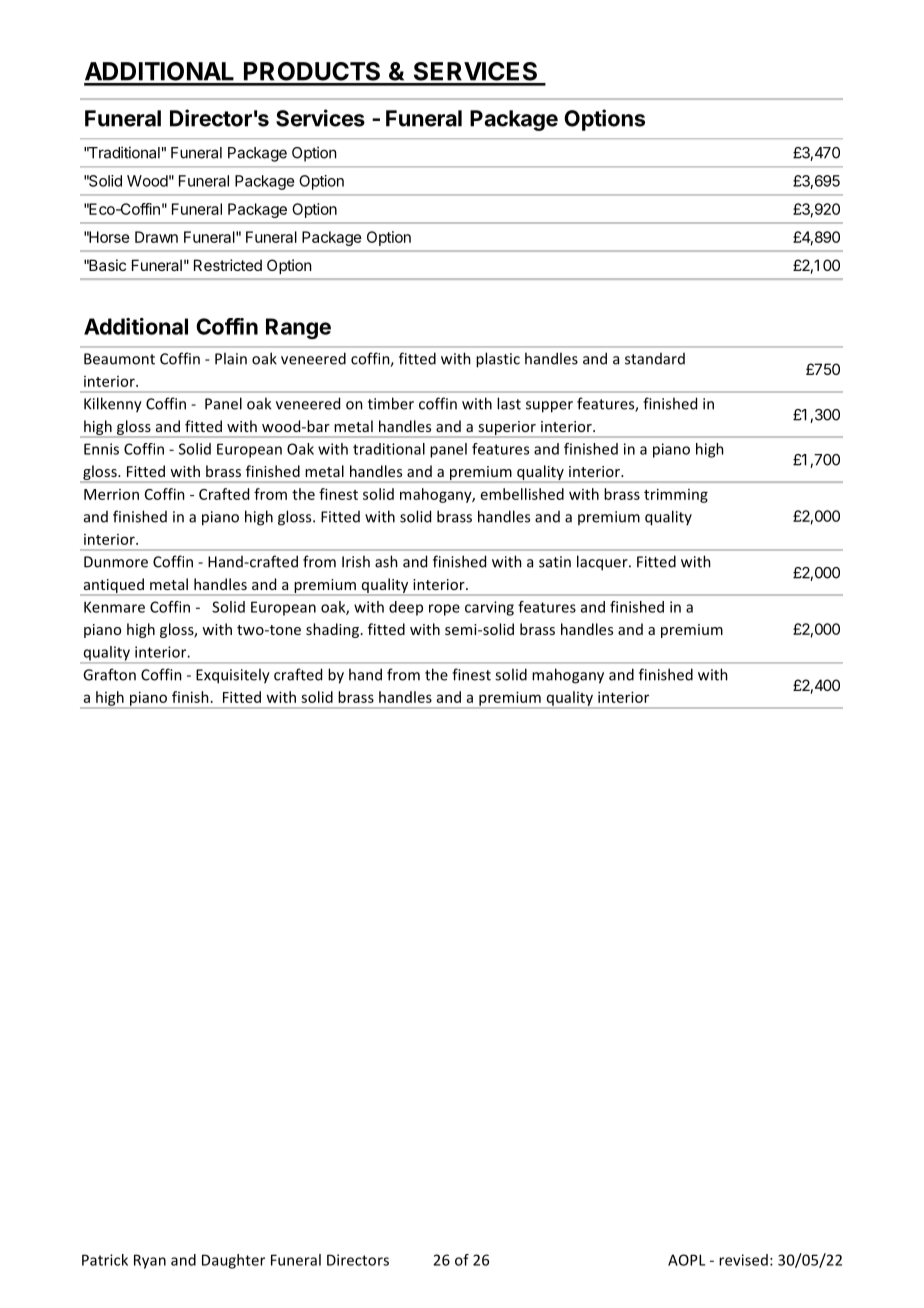 This image has width=924, height=1308. Describe the element at coordinates (233, 1261) in the image. I see `Daughter` at that location.
